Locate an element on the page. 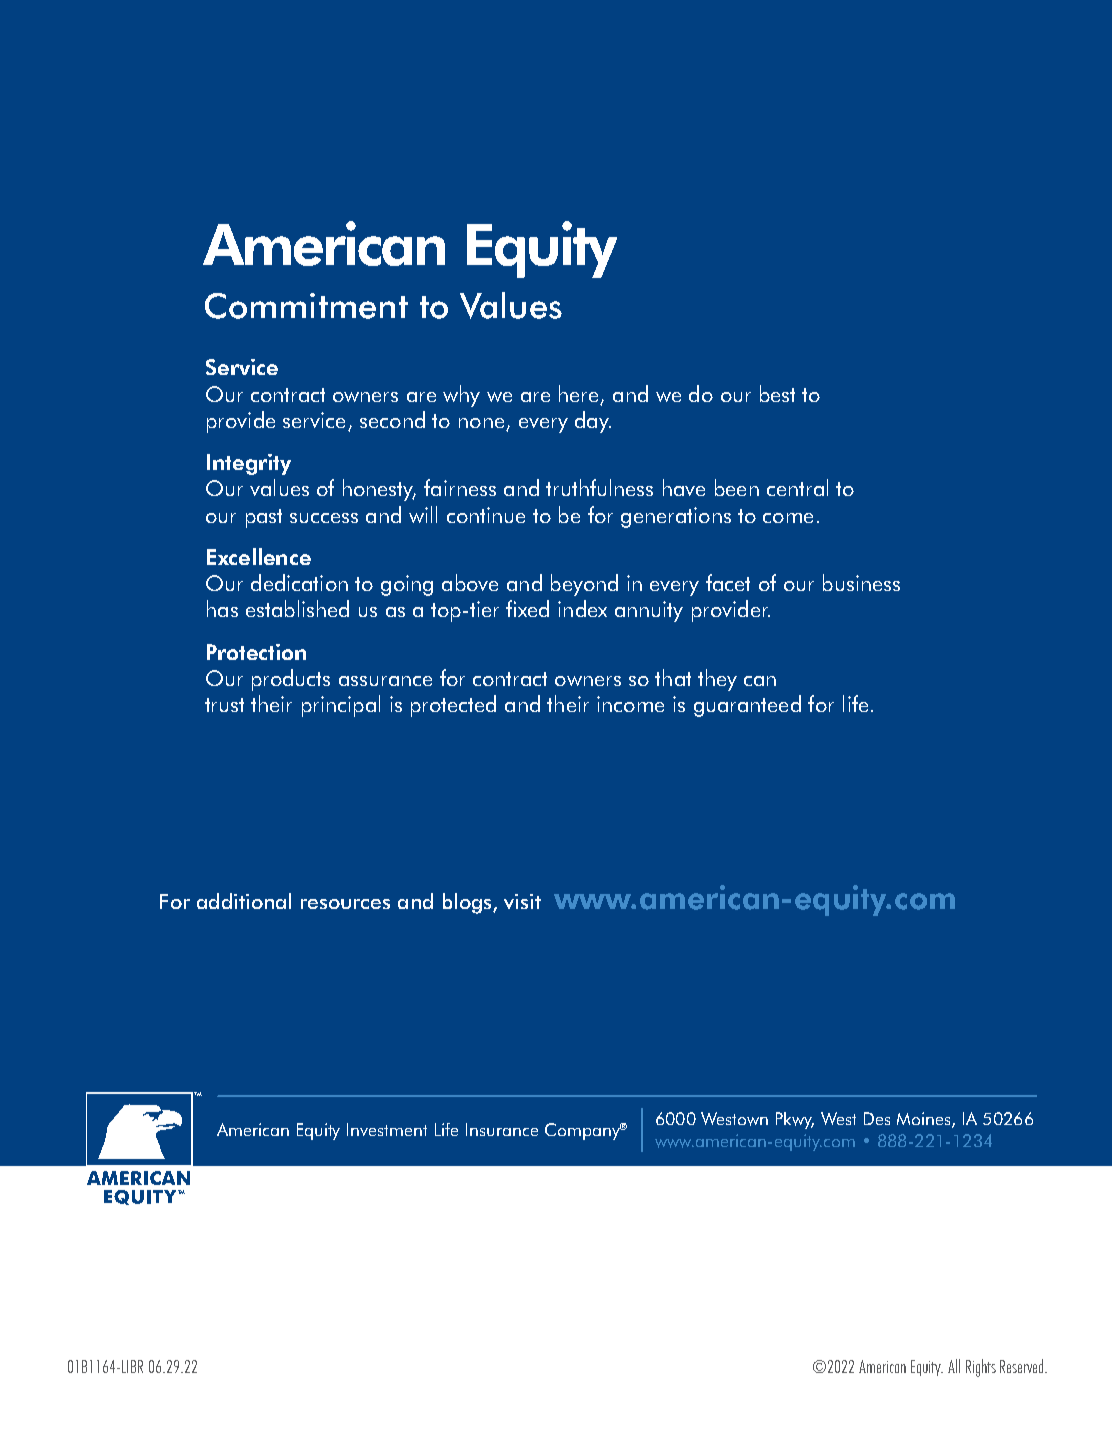 This page has width=1112, height=1439. resources is located at coordinates (345, 904).
